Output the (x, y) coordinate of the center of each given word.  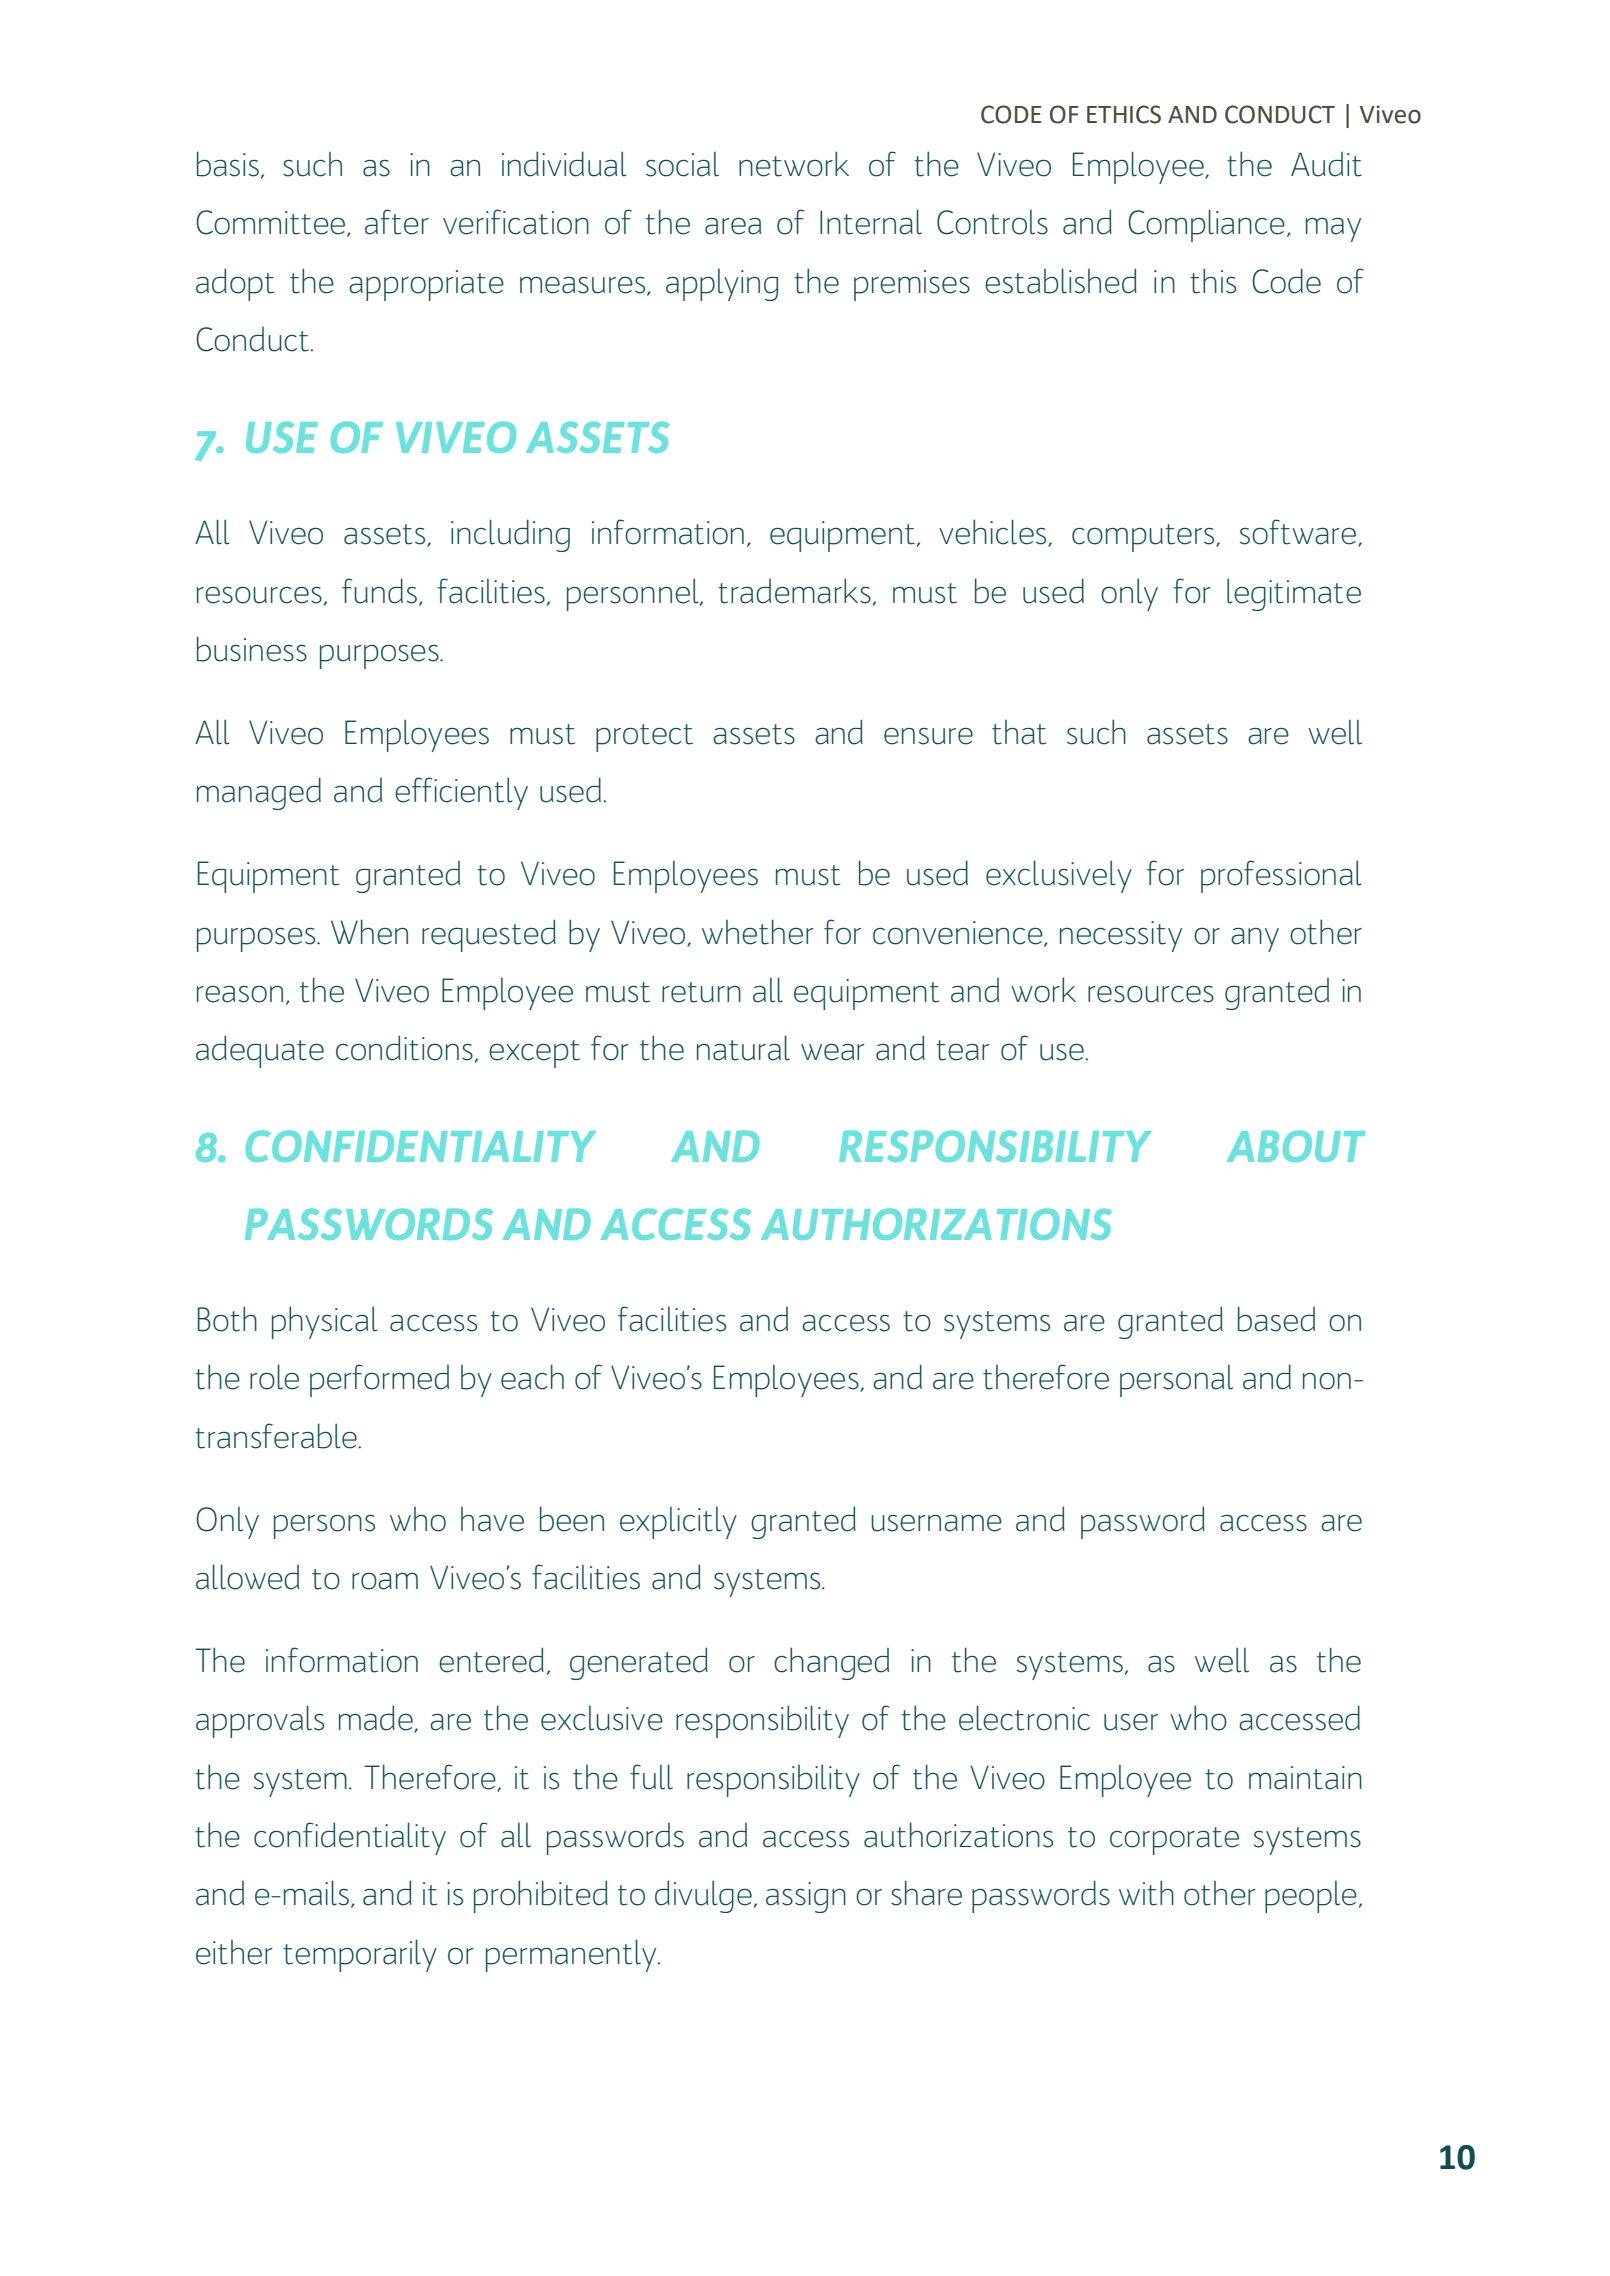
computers (1144, 538)
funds (379, 591)
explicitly (678, 1522)
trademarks (794, 591)
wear (833, 1052)
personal (1176, 1380)
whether (758, 932)
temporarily (360, 1955)
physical (325, 1322)
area (733, 226)
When (369, 932)
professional (1281, 876)
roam (385, 1581)
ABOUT (1296, 1146)
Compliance (1206, 225)
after (397, 222)
